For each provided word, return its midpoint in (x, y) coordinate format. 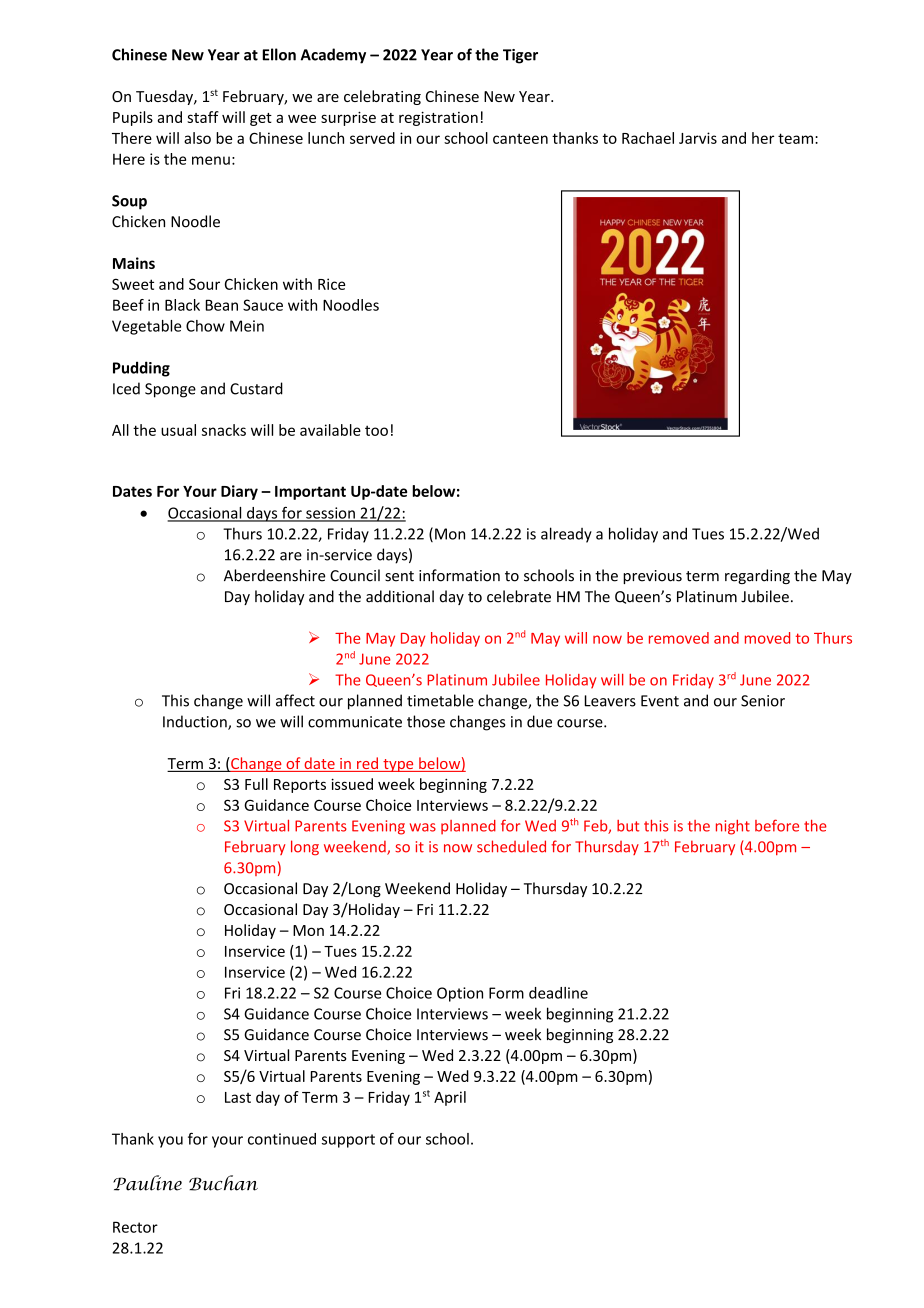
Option (460, 994)
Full (256, 784)
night (733, 827)
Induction (196, 722)
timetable (440, 700)
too (376, 430)
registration (438, 118)
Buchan (223, 1183)
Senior (763, 701)
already (566, 535)
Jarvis (698, 138)
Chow (205, 326)
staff (203, 117)
